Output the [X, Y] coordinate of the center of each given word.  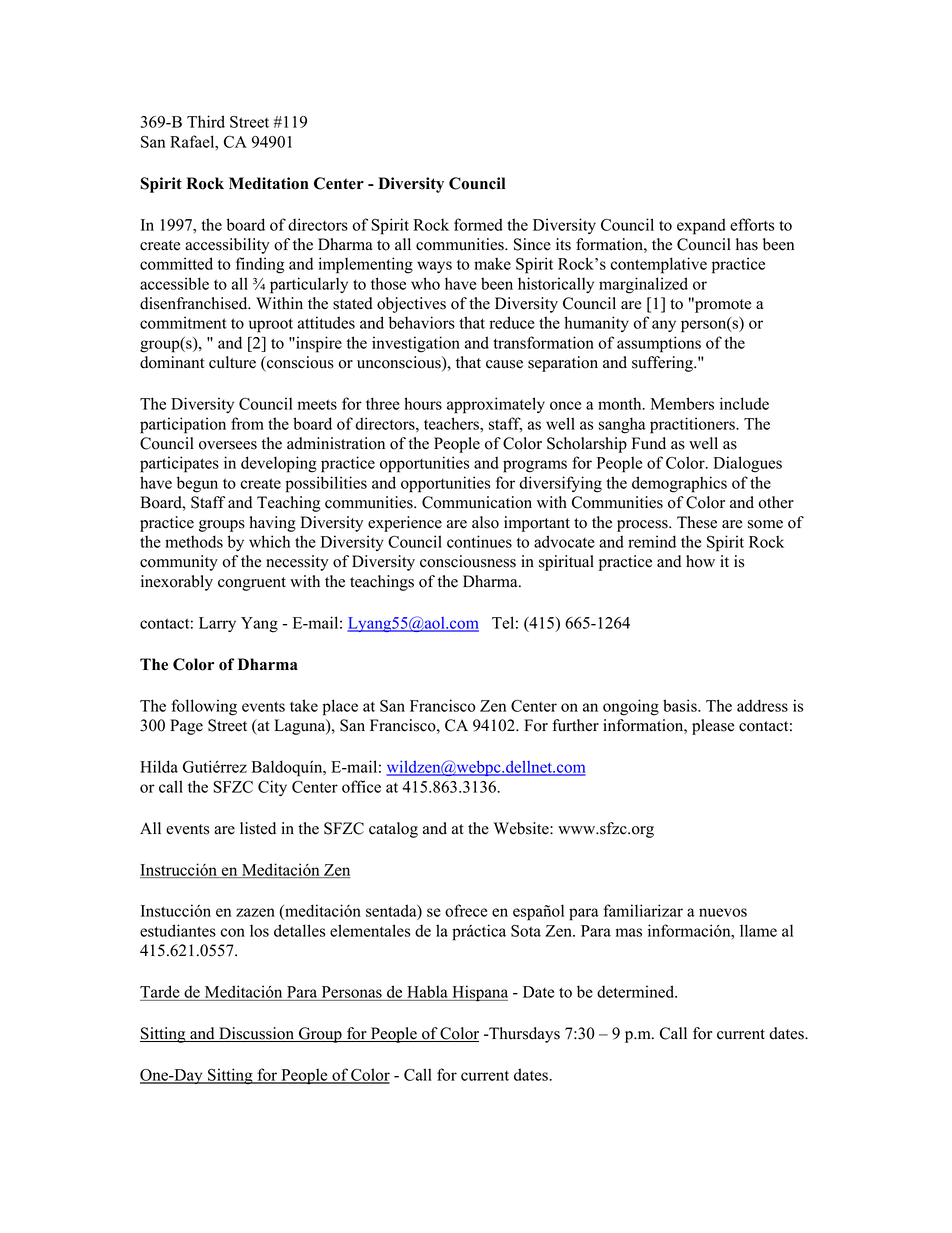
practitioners [693, 425]
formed [478, 224]
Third [206, 121]
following [204, 707]
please [713, 727]
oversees [228, 445]
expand [701, 226]
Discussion [256, 1034]
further [575, 725]
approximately [496, 405]
